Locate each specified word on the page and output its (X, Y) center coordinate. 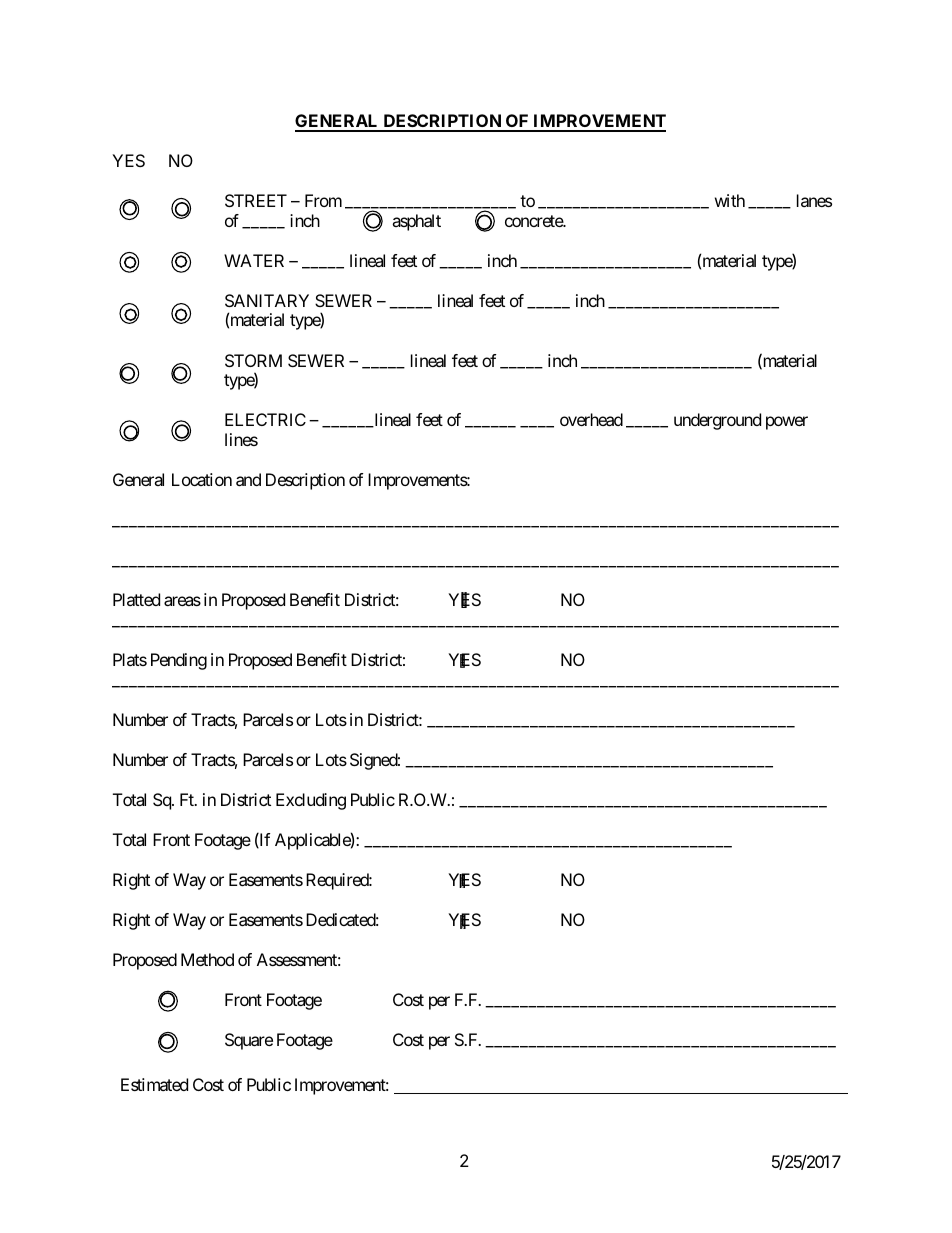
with (730, 200)
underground (717, 421)
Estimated (154, 1084)
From (323, 200)
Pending (179, 661)
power (787, 423)
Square (249, 1041)
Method (207, 959)
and (248, 479)
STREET (256, 200)
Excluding (311, 801)
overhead (591, 419)
